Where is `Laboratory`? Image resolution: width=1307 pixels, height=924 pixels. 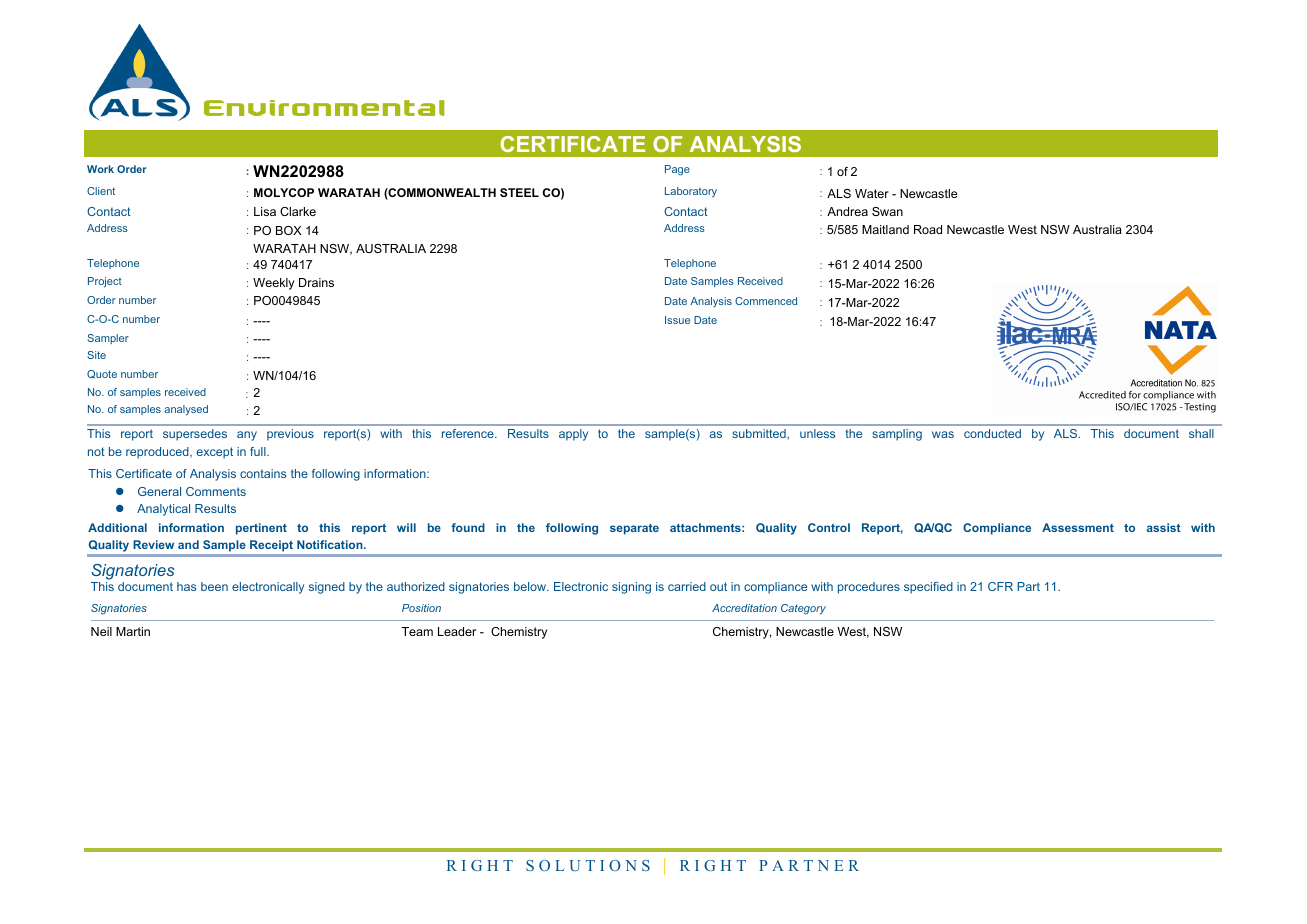
Laboratory is located at coordinates (691, 192).
